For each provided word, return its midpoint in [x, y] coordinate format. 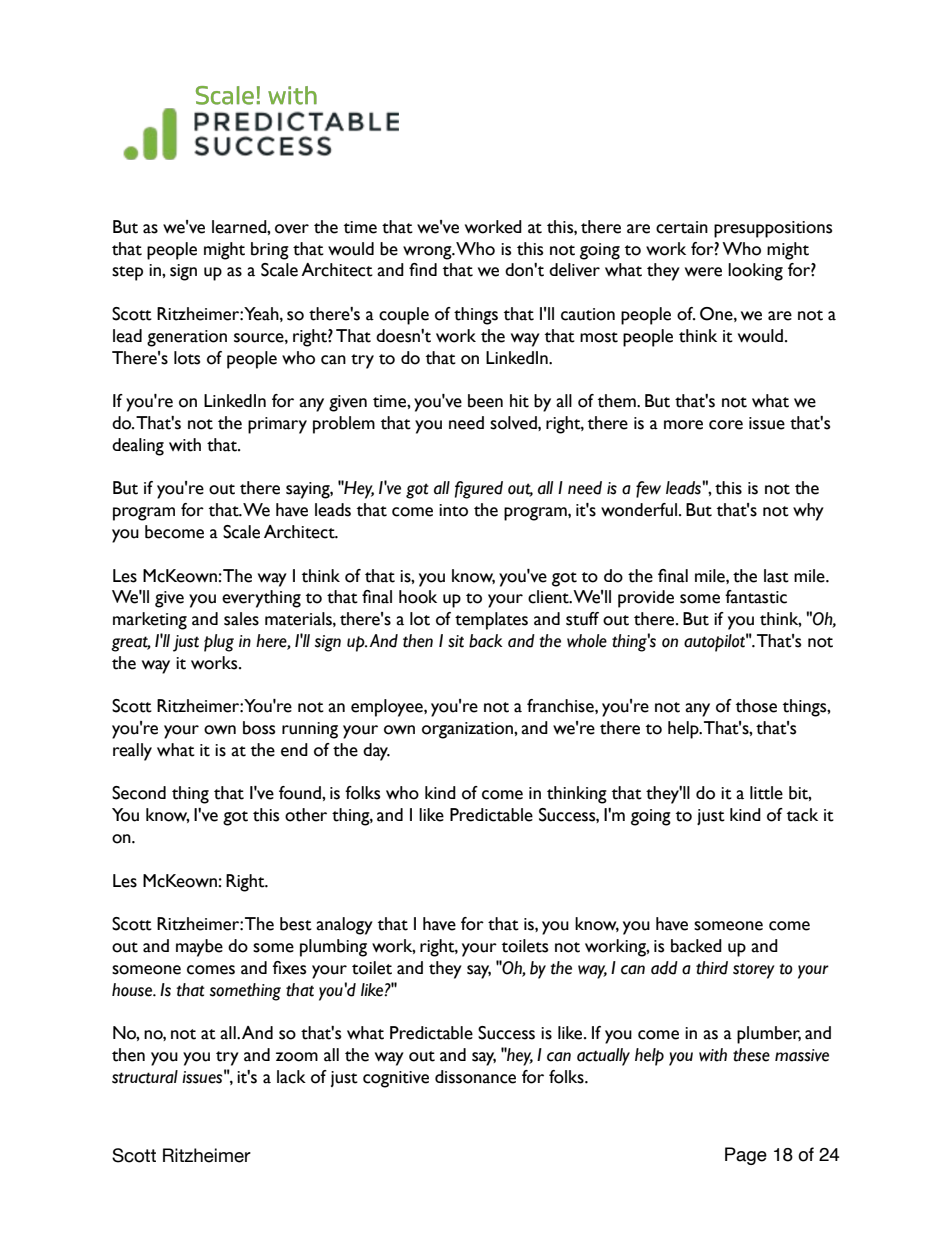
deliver [574, 270]
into [453, 510]
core [726, 425]
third [712, 968]
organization [468, 730]
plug [219, 643]
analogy [344, 926]
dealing [138, 447]
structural [145, 1077]
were [703, 272]
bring [270, 251]
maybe [199, 948]
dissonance [475, 1077]
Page [746, 1156]
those [756, 706]
